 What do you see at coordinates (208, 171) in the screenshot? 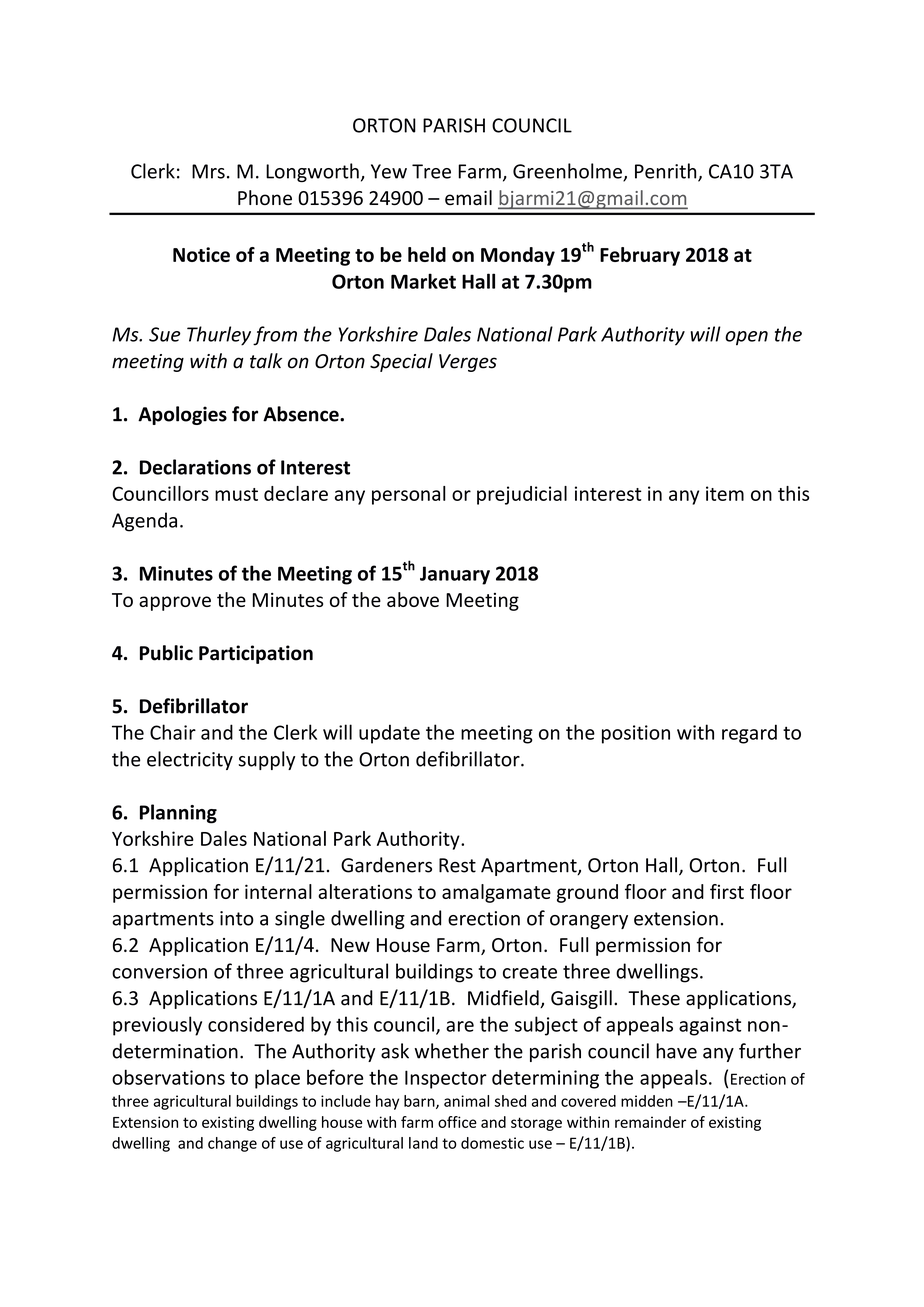
I see `Mrs` at bounding box center [208, 171].
